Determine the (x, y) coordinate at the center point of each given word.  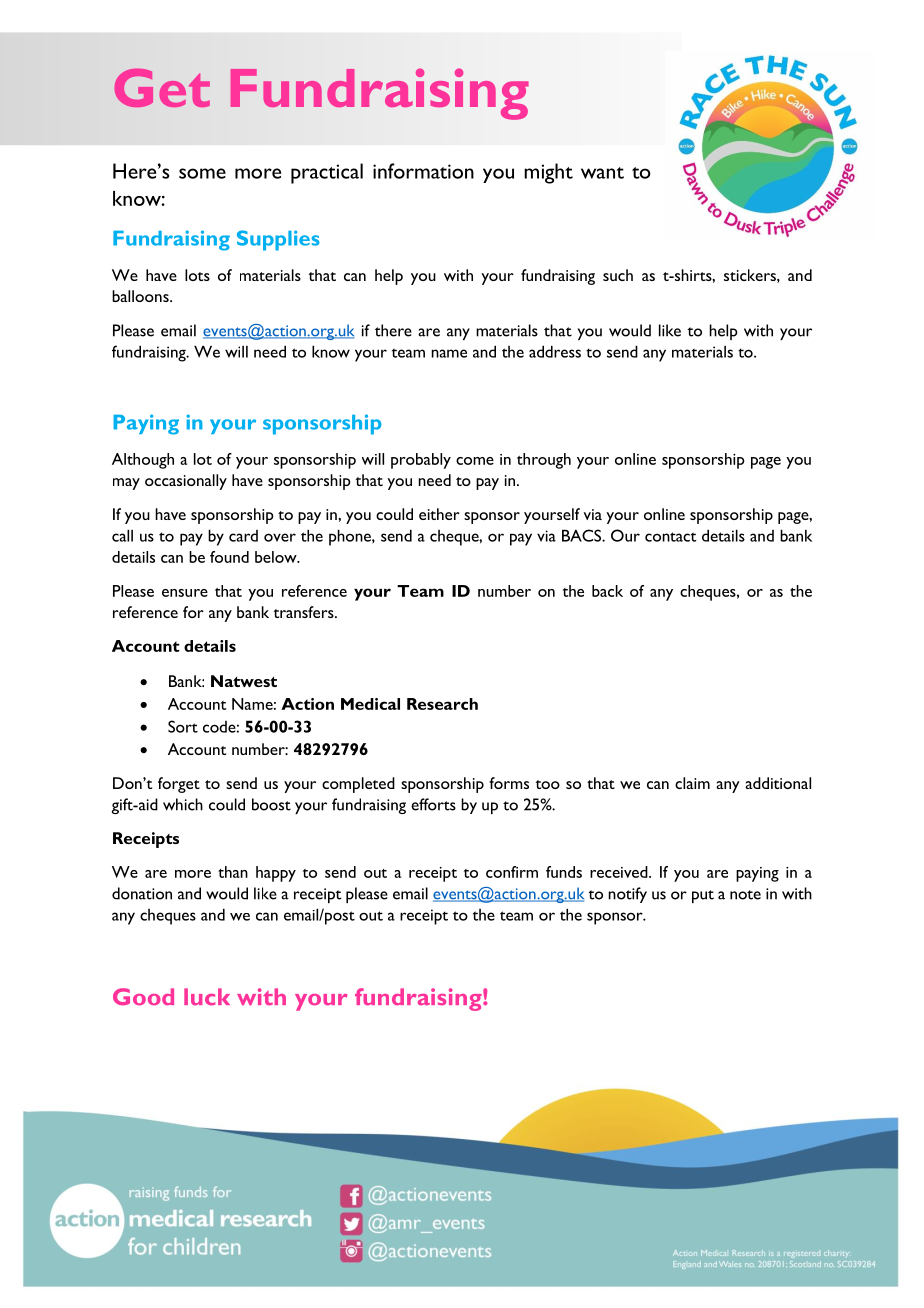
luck (207, 996)
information (423, 171)
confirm (512, 872)
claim (692, 783)
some (202, 173)
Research (442, 704)
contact (670, 537)
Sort (183, 726)
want (602, 173)
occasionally (186, 482)
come (475, 461)
